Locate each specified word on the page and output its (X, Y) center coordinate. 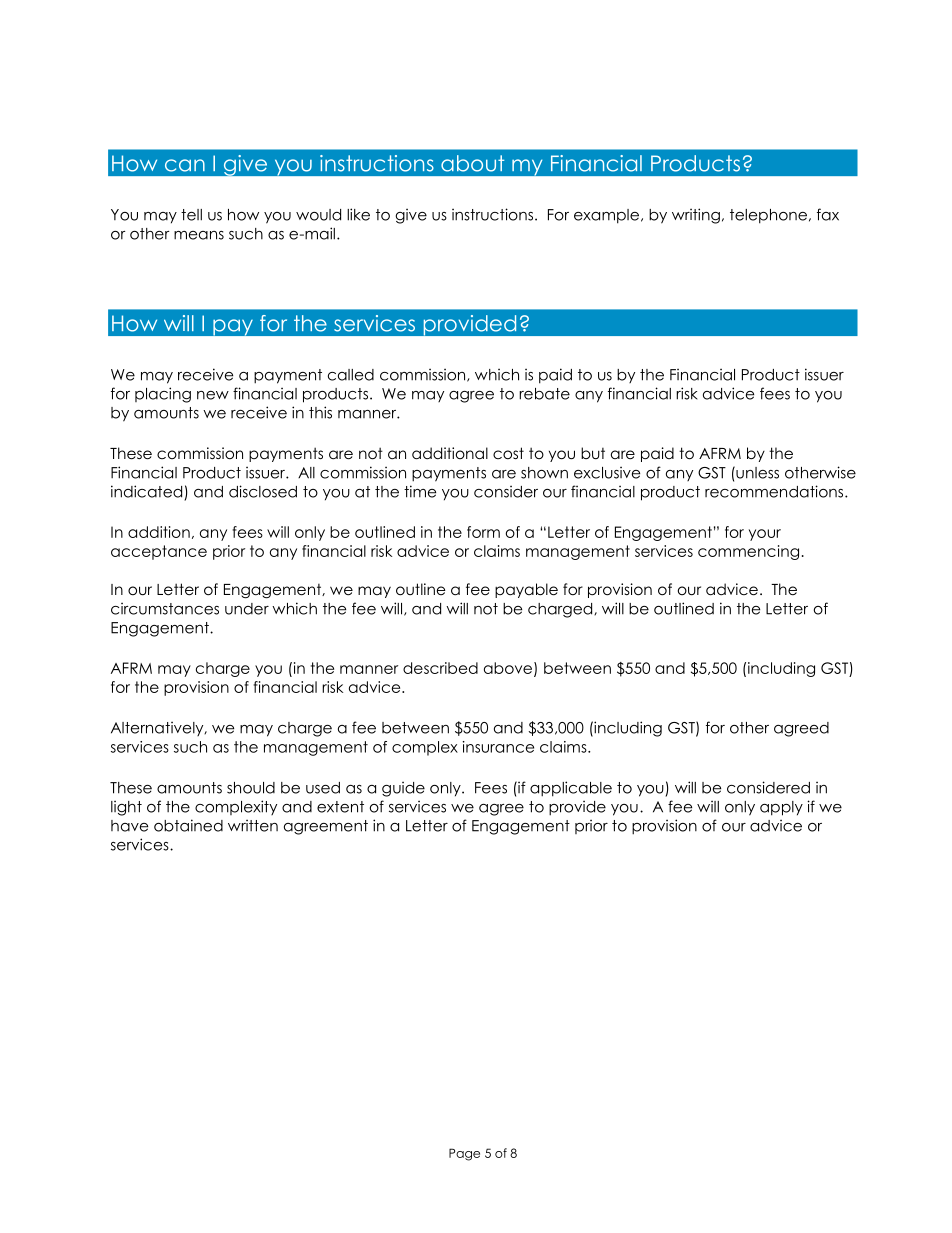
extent (340, 807)
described (440, 668)
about (472, 163)
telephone (768, 216)
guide (403, 789)
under (247, 609)
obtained (188, 825)
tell (191, 215)
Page (464, 1154)
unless (756, 472)
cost (508, 453)
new (213, 395)
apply (781, 808)
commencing (748, 552)
